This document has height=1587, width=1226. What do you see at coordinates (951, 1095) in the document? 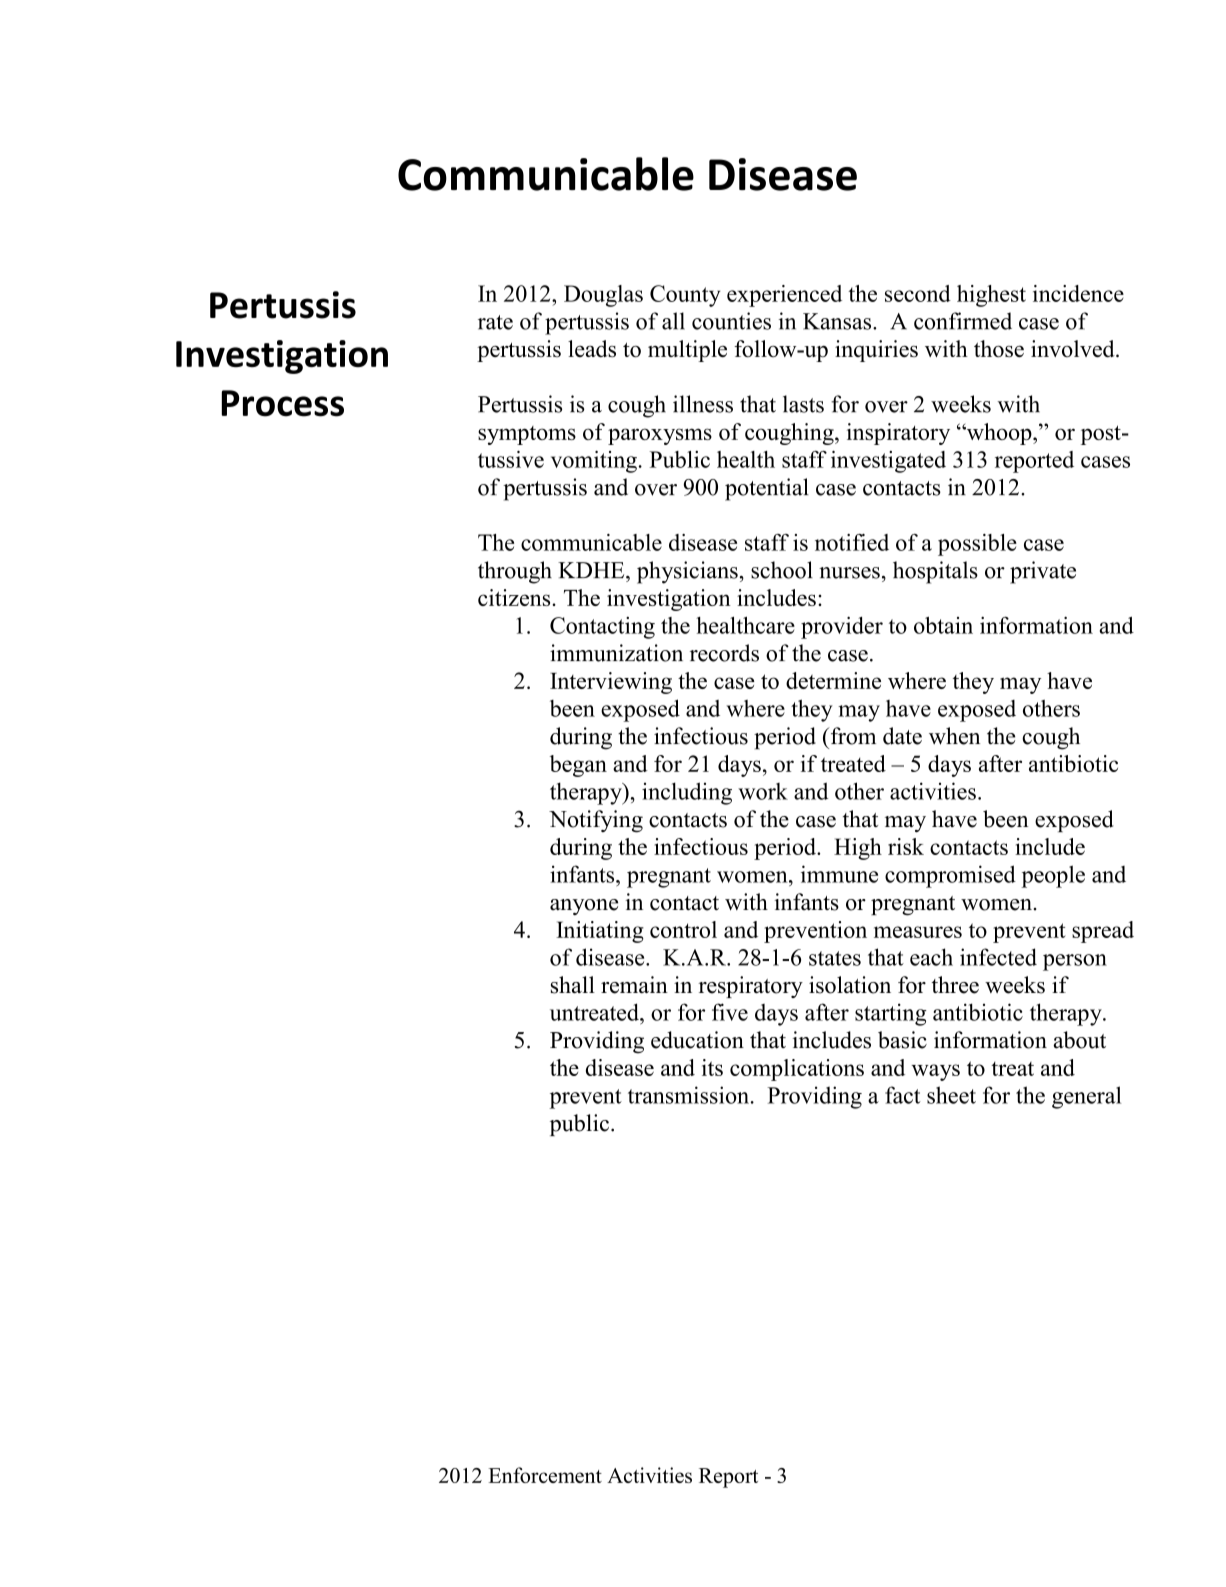
I see `sheet` at bounding box center [951, 1095].
